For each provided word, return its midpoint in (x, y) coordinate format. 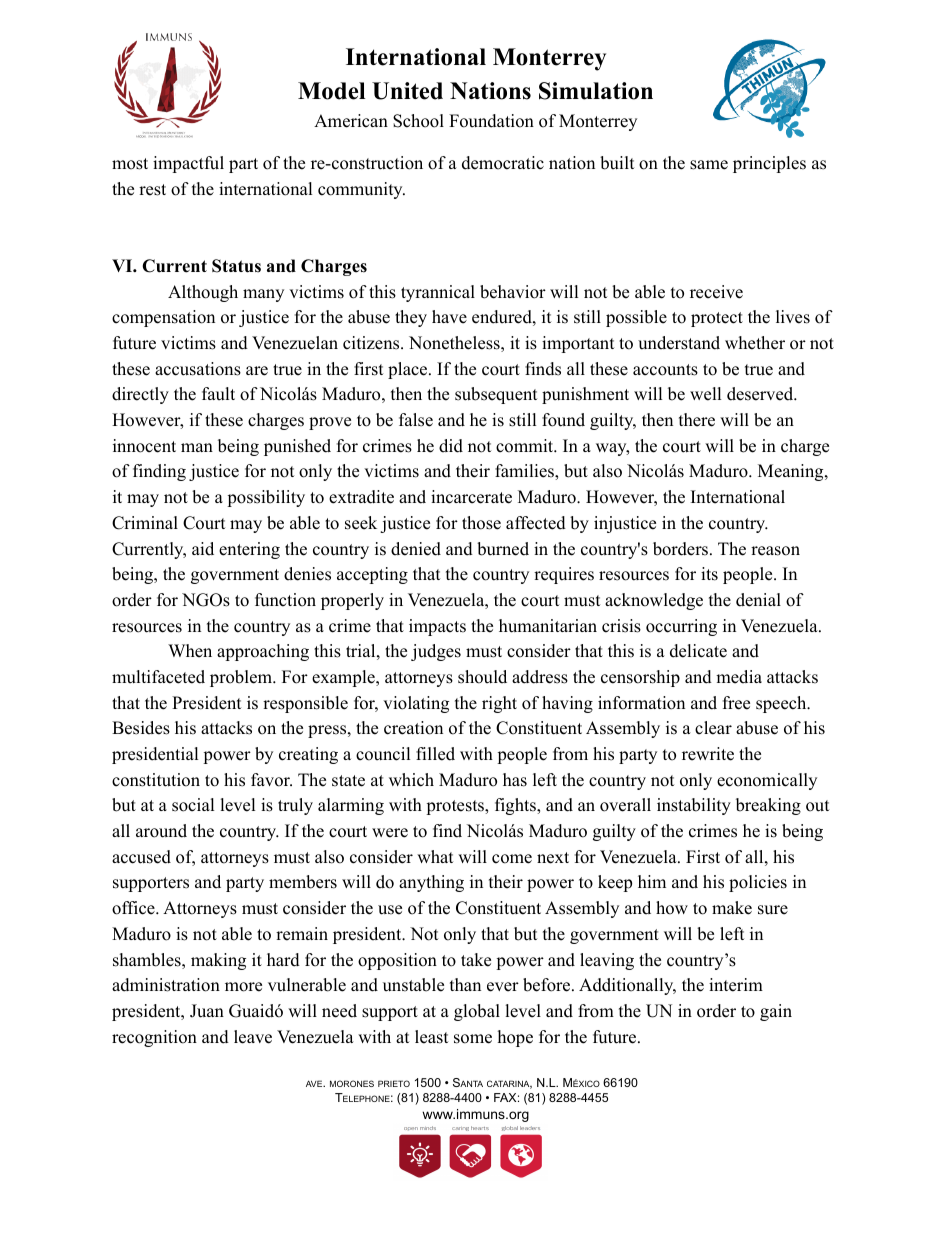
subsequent (496, 395)
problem (242, 678)
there (697, 420)
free (736, 703)
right (499, 704)
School (418, 121)
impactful (188, 164)
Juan (207, 1011)
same (709, 165)
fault (218, 394)
